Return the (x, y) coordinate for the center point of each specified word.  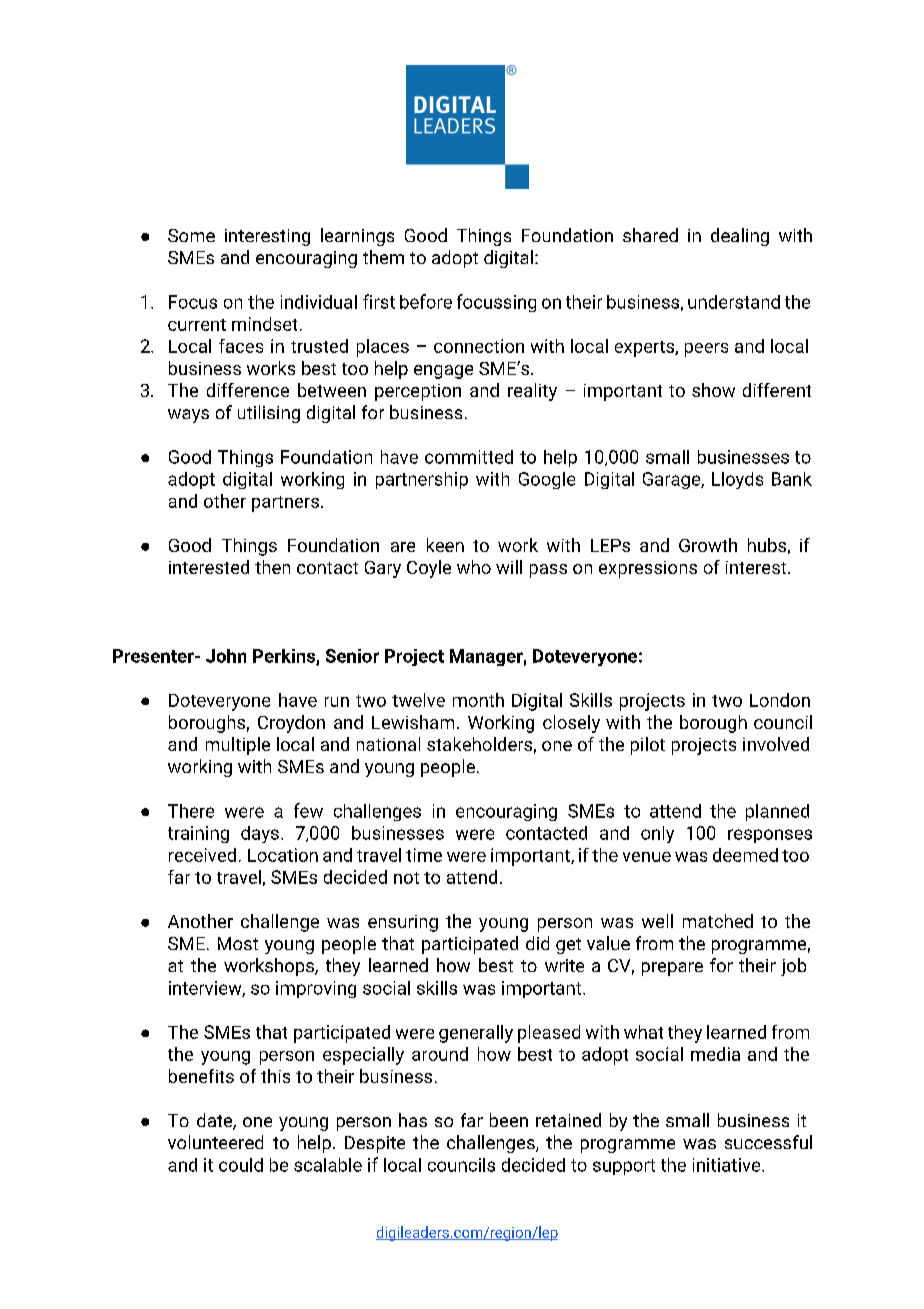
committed (469, 457)
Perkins (285, 657)
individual (319, 302)
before (426, 301)
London (780, 700)
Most (238, 943)
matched (718, 921)
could (241, 1165)
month (478, 700)
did (537, 943)
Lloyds (737, 480)
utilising (269, 414)
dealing (740, 237)
